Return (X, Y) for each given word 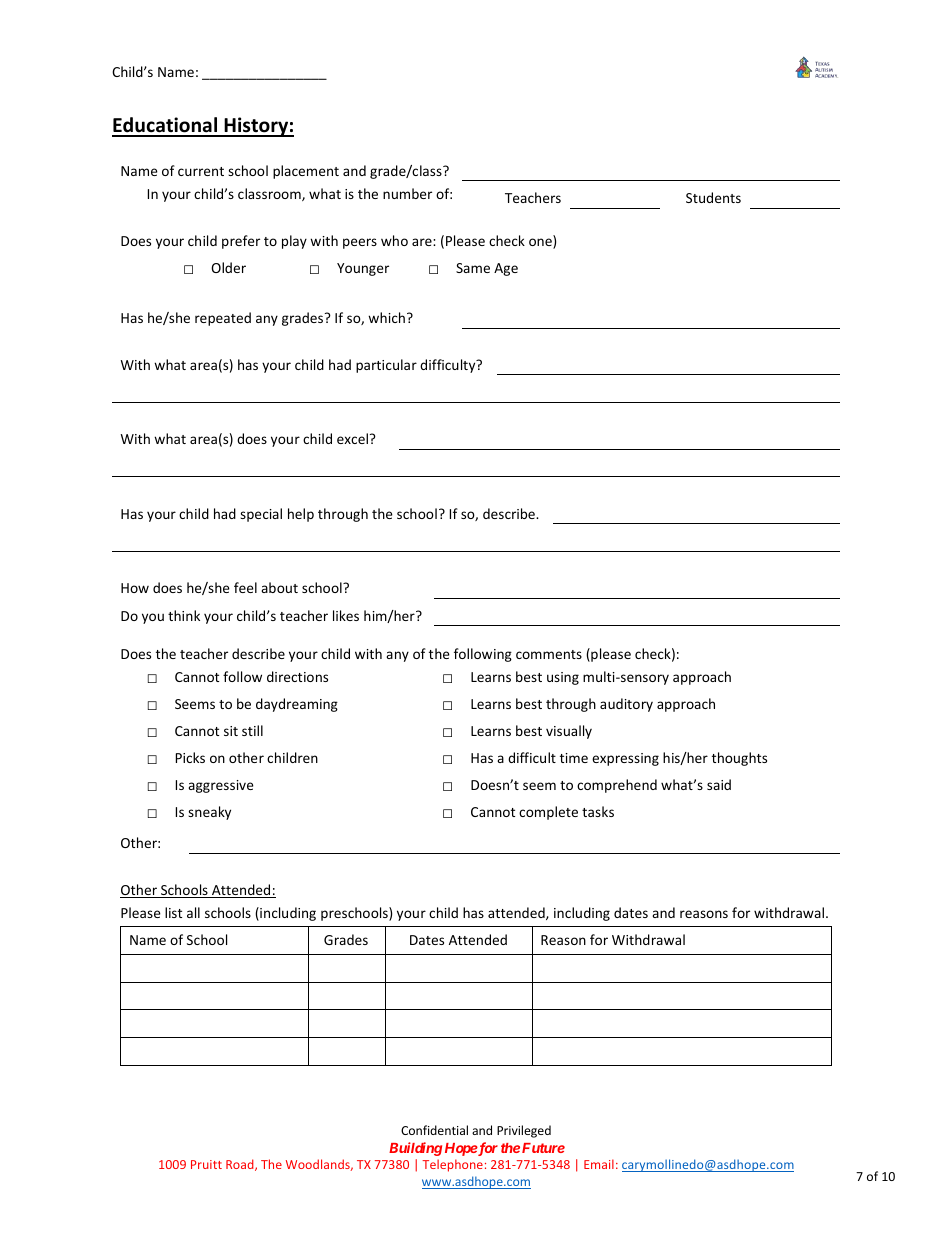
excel (352, 438)
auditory (626, 705)
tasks (598, 811)
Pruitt (206, 1164)
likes (346, 615)
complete (548, 813)
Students (713, 197)
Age (506, 269)
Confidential (434, 1130)
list (173, 912)
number (407, 193)
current (201, 171)
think (184, 615)
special (261, 515)
